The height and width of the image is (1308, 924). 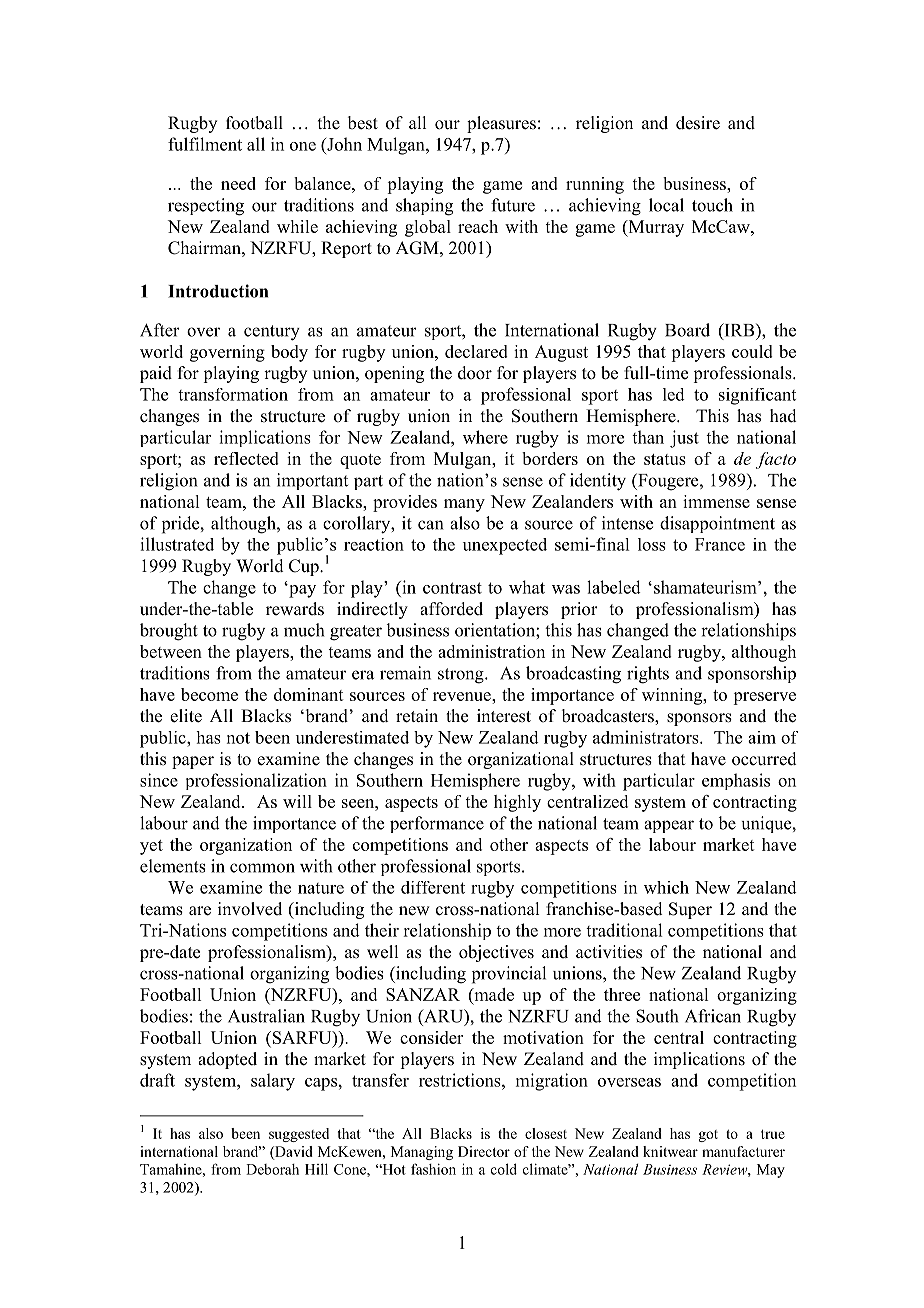 What do you see at coordinates (501, 124) in the image?
I see `pleasures` at bounding box center [501, 124].
